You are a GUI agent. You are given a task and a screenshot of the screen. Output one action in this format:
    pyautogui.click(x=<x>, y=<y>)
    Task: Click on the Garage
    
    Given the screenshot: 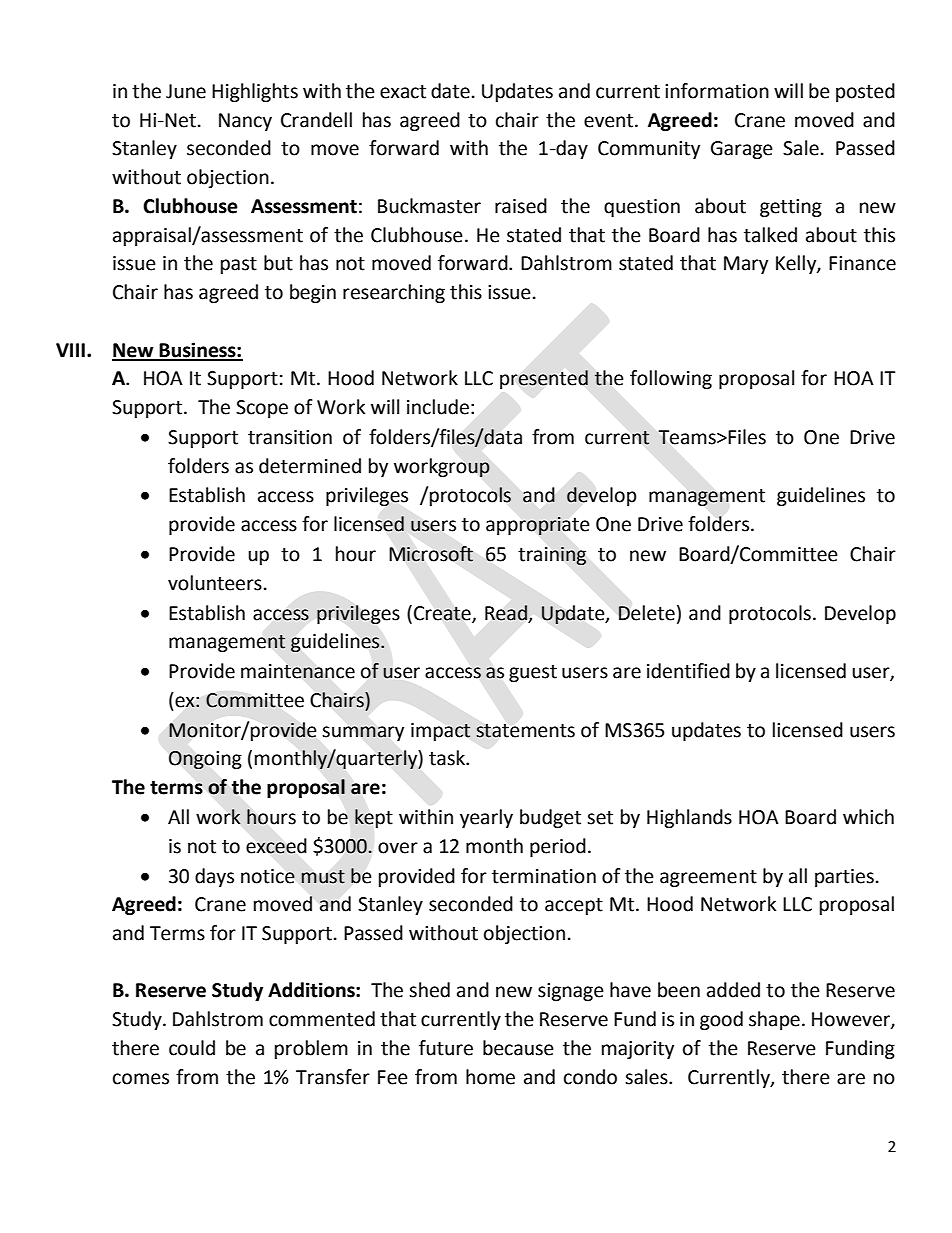 What is the action you would take?
    pyautogui.click(x=742, y=150)
